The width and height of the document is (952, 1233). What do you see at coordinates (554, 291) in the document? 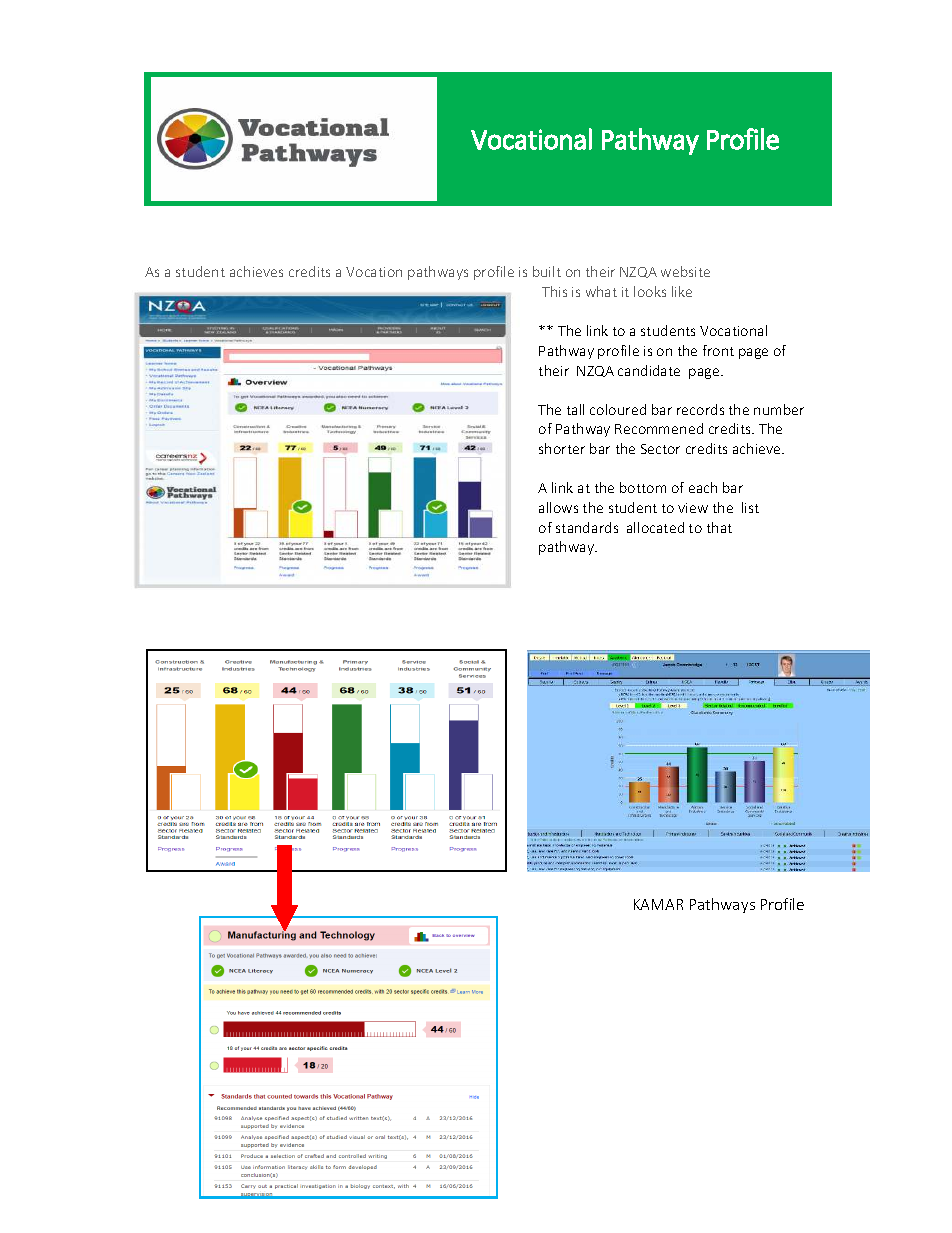
I see `This` at bounding box center [554, 291].
